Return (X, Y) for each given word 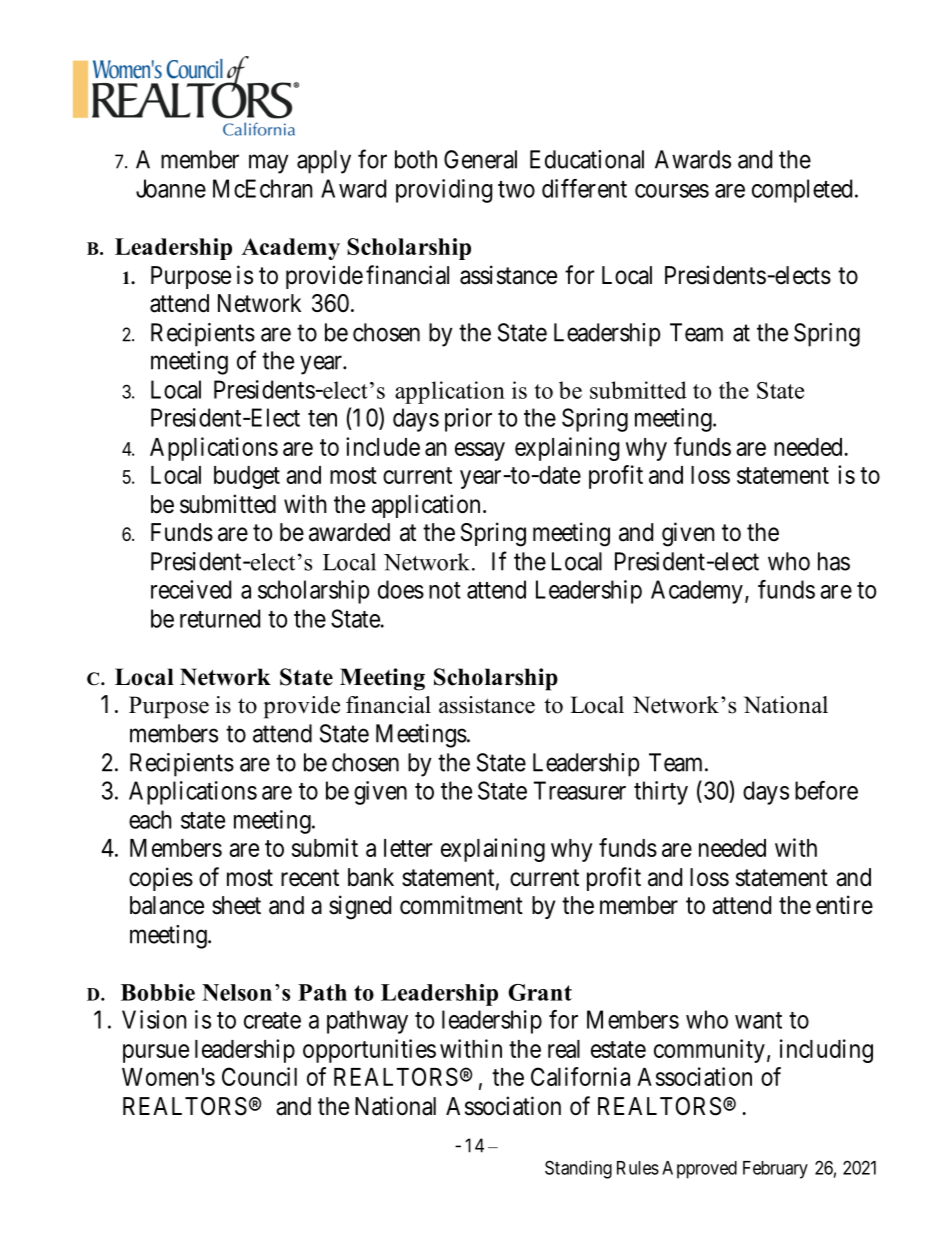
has (834, 561)
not (445, 590)
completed (802, 191)
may (269, 164)
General (480, 159)
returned (220, 618)
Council (259, 1076)
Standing (578, 1169)
